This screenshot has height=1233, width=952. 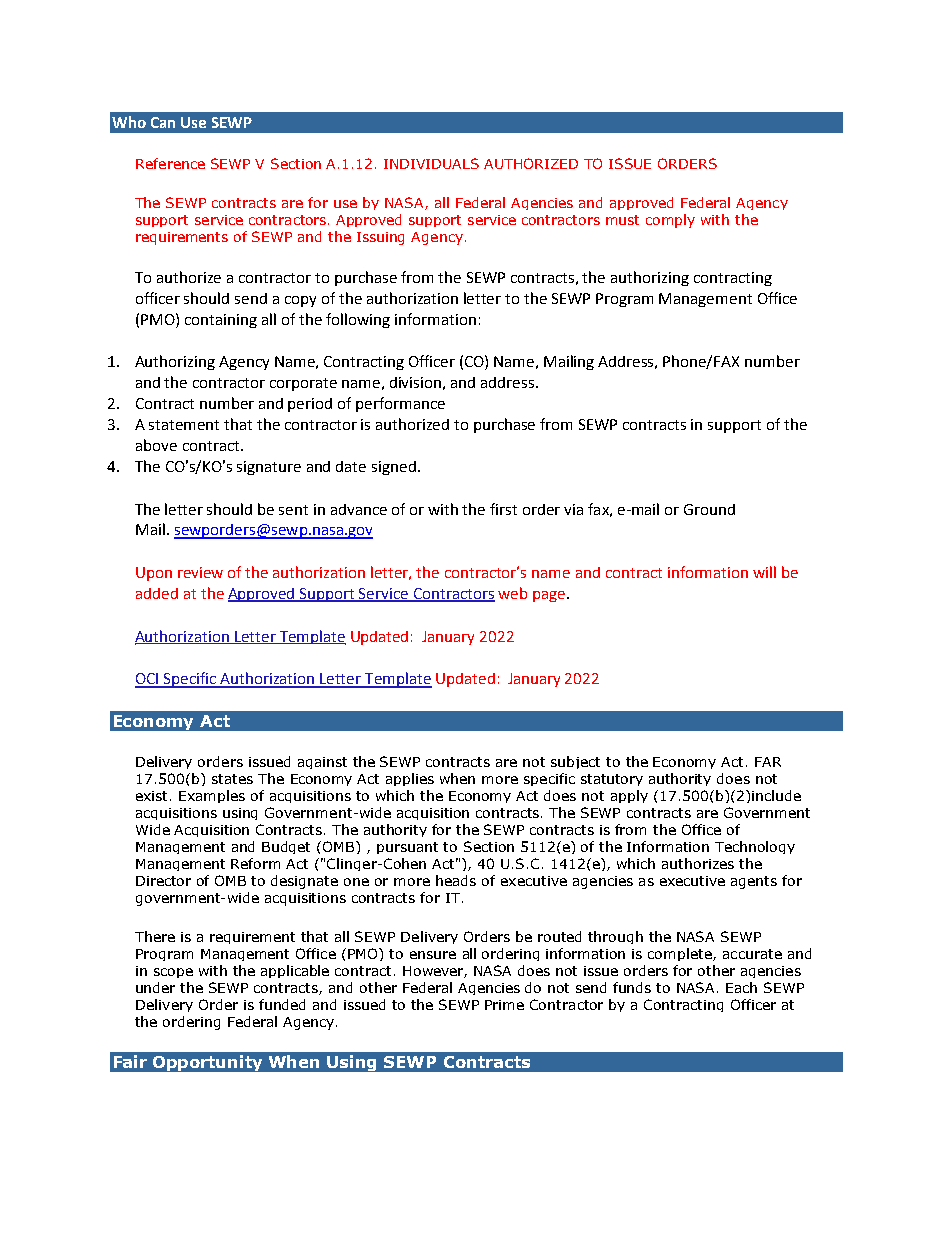 I want to click on signed, so click(x=394, y=468).
